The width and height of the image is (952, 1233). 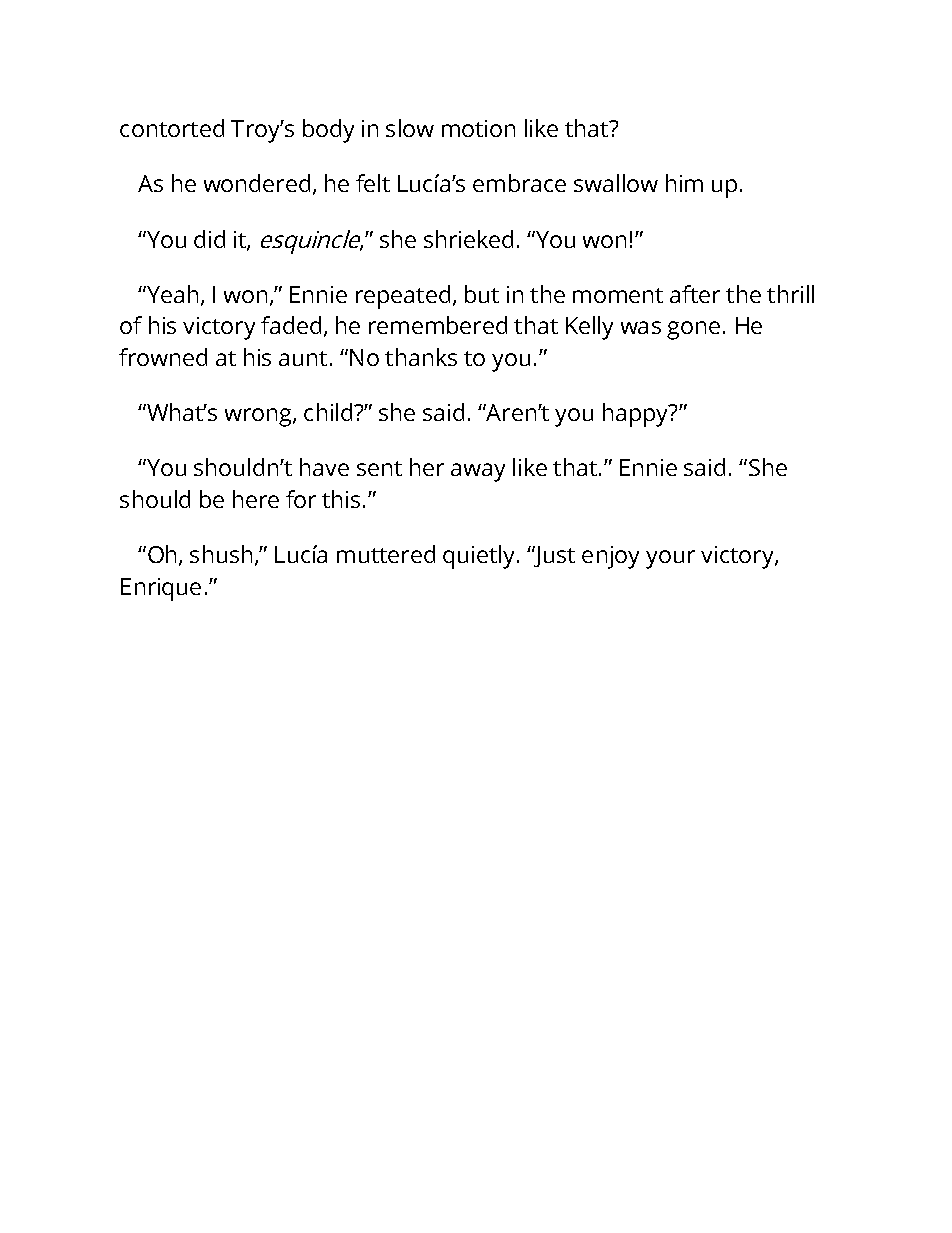 I want to click on contorted, so click(x=172, y=128).
